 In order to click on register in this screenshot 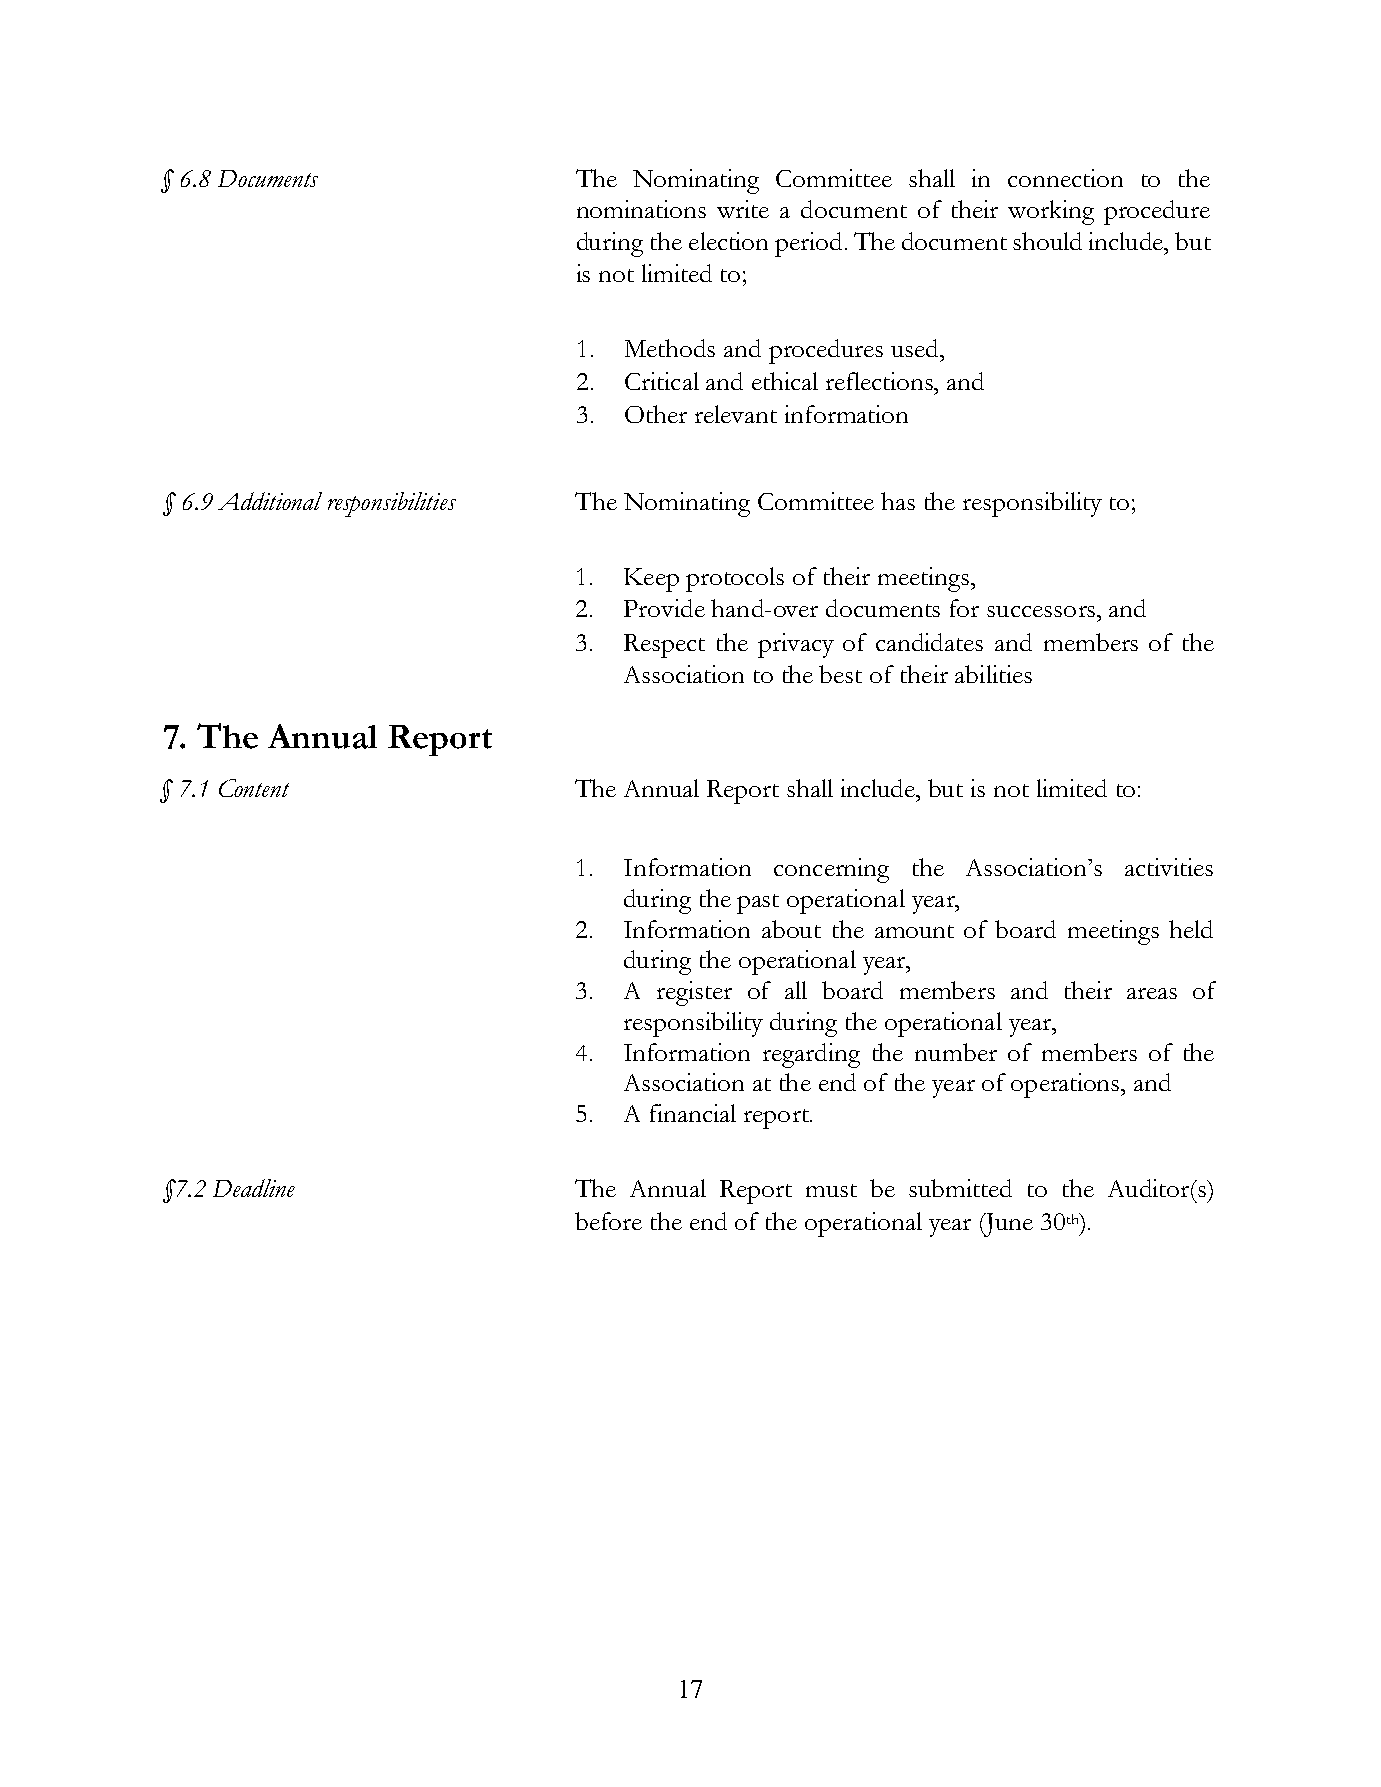, I will do `click(694, 993)`.
